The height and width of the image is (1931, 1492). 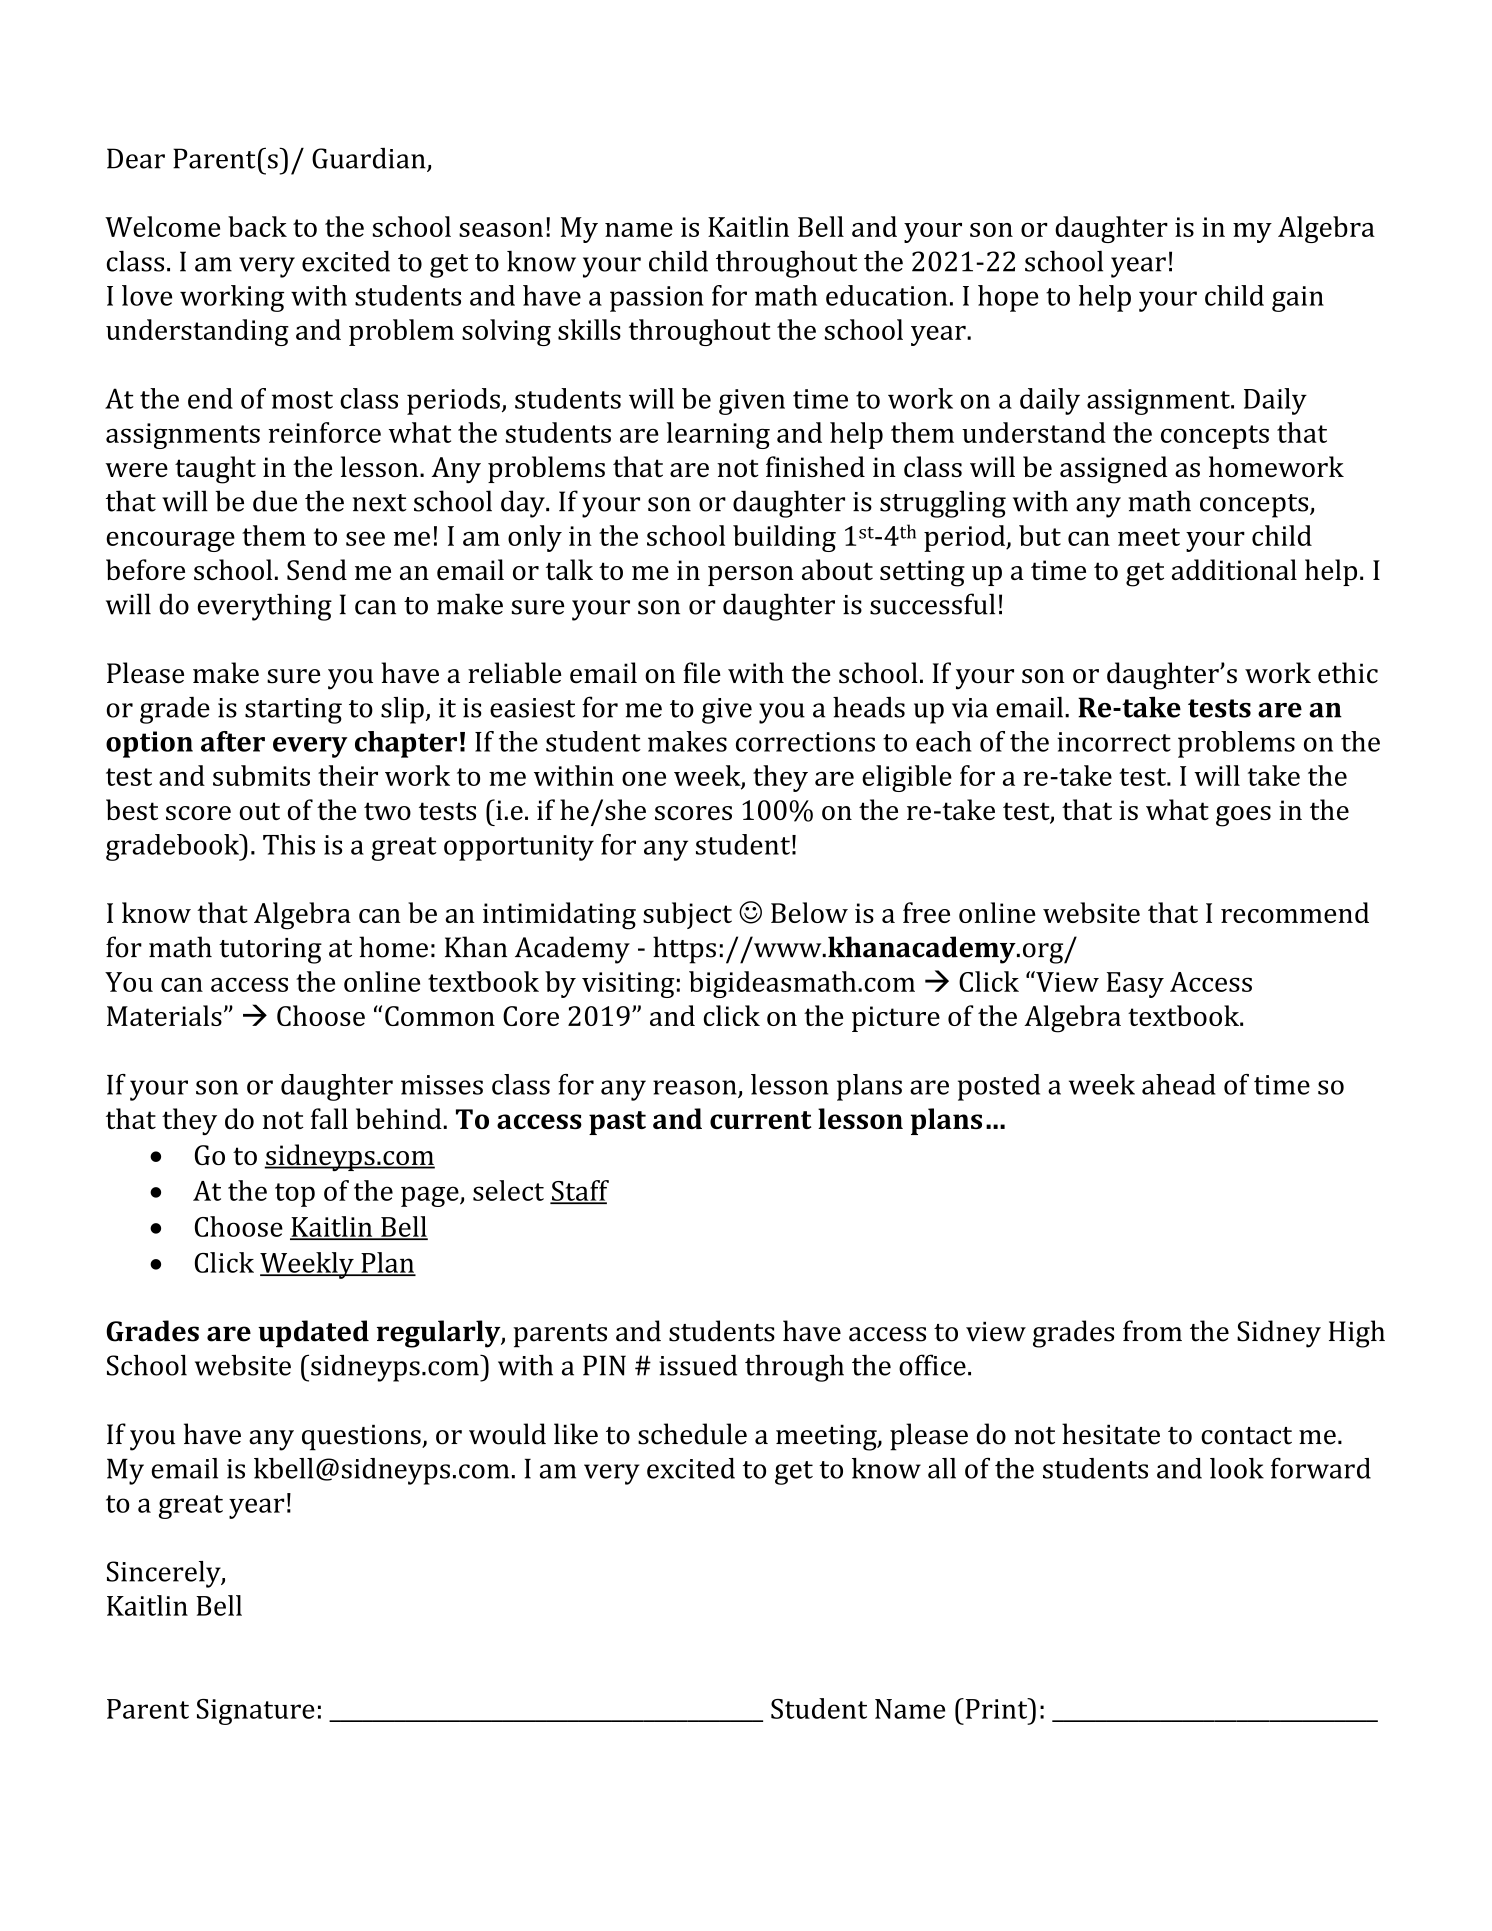 What do you see at coordinates (1234, 569) in the image?
I see `additional` at bounding box center [1234, 569].
